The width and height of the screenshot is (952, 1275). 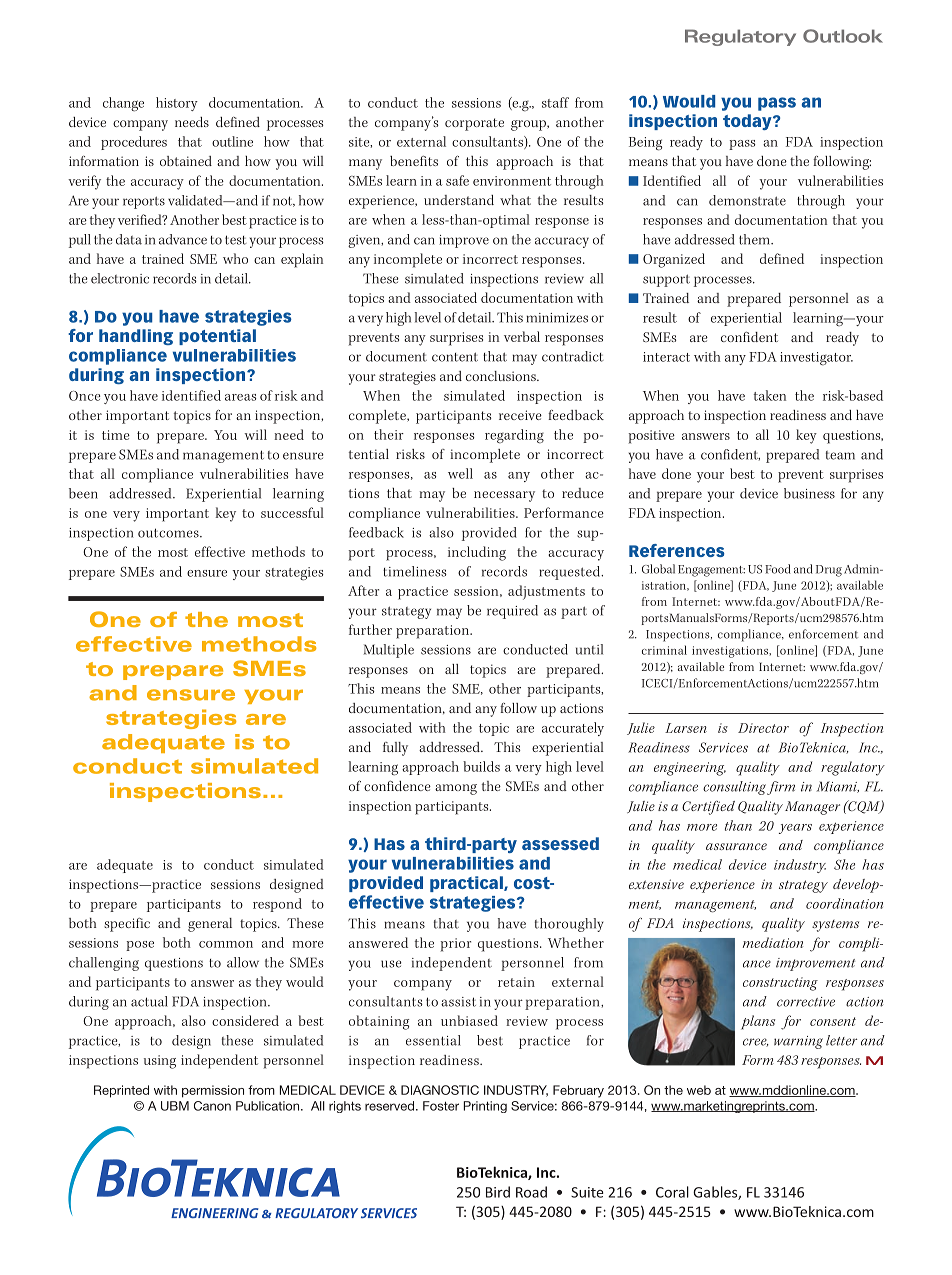 I want to click on UBM, so click(x=175, y=1106).
